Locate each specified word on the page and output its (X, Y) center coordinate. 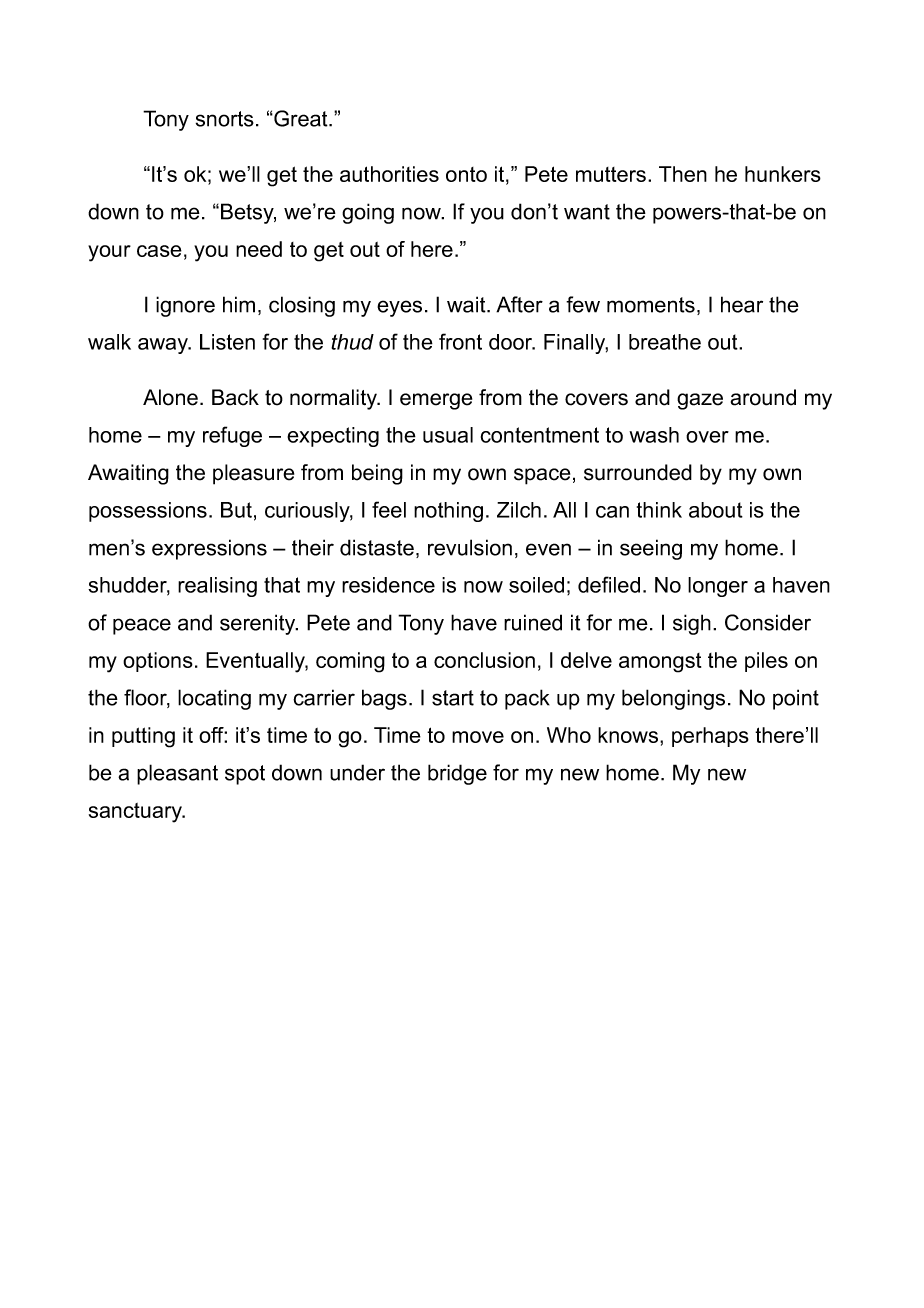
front (460, 341)
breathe (665, 342)
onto (466, 174)
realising (217, 587)
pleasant (177, 774)
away (164, 346)
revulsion (470, 547)
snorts (225, 119)
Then (683, 174)
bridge (457, 774)
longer (718, 587)
